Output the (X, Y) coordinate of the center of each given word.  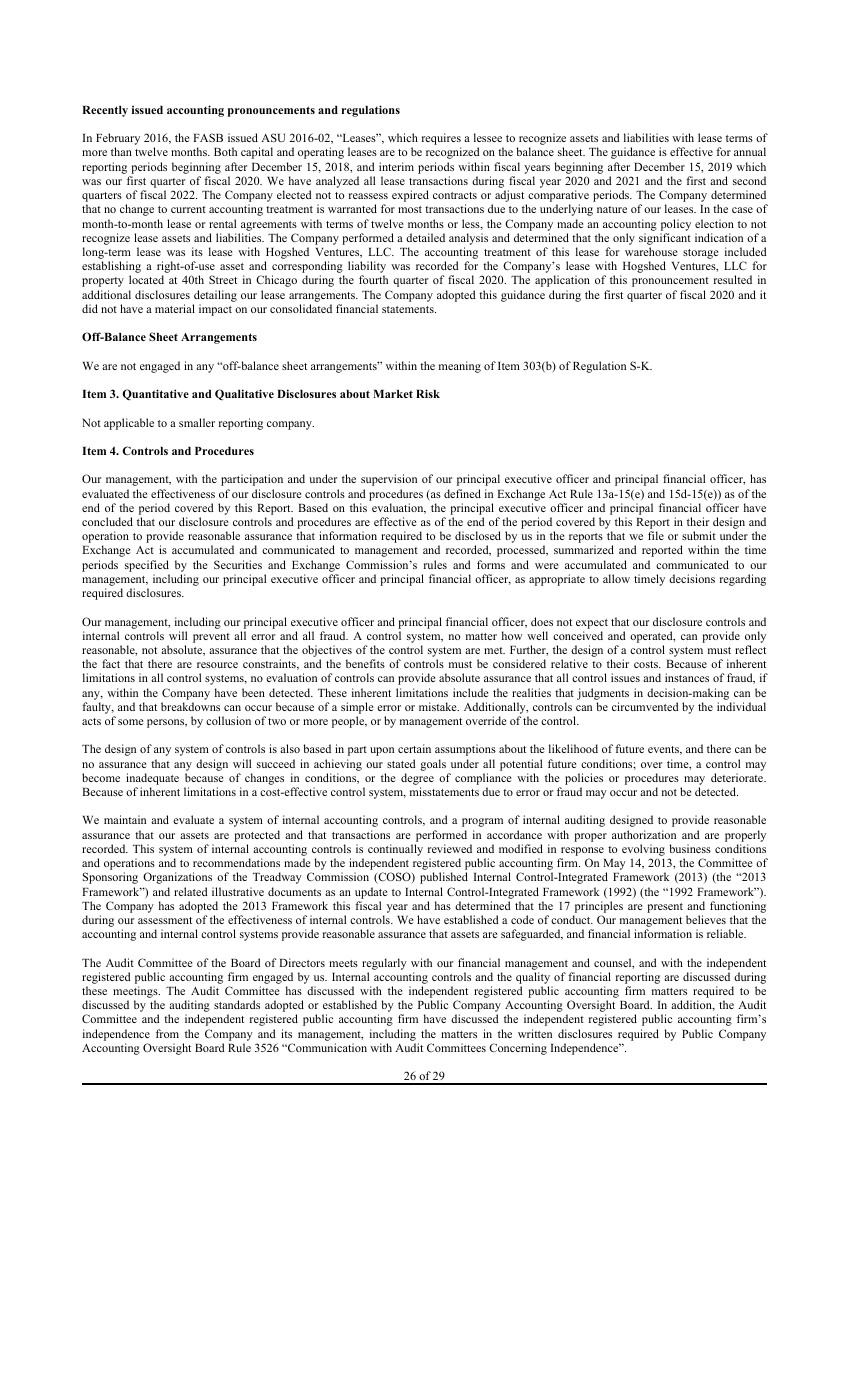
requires (441, 140)
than (121, 151)
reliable (726, 933)
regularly (384, 964)
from (167, 1033)
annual (750, 151)
